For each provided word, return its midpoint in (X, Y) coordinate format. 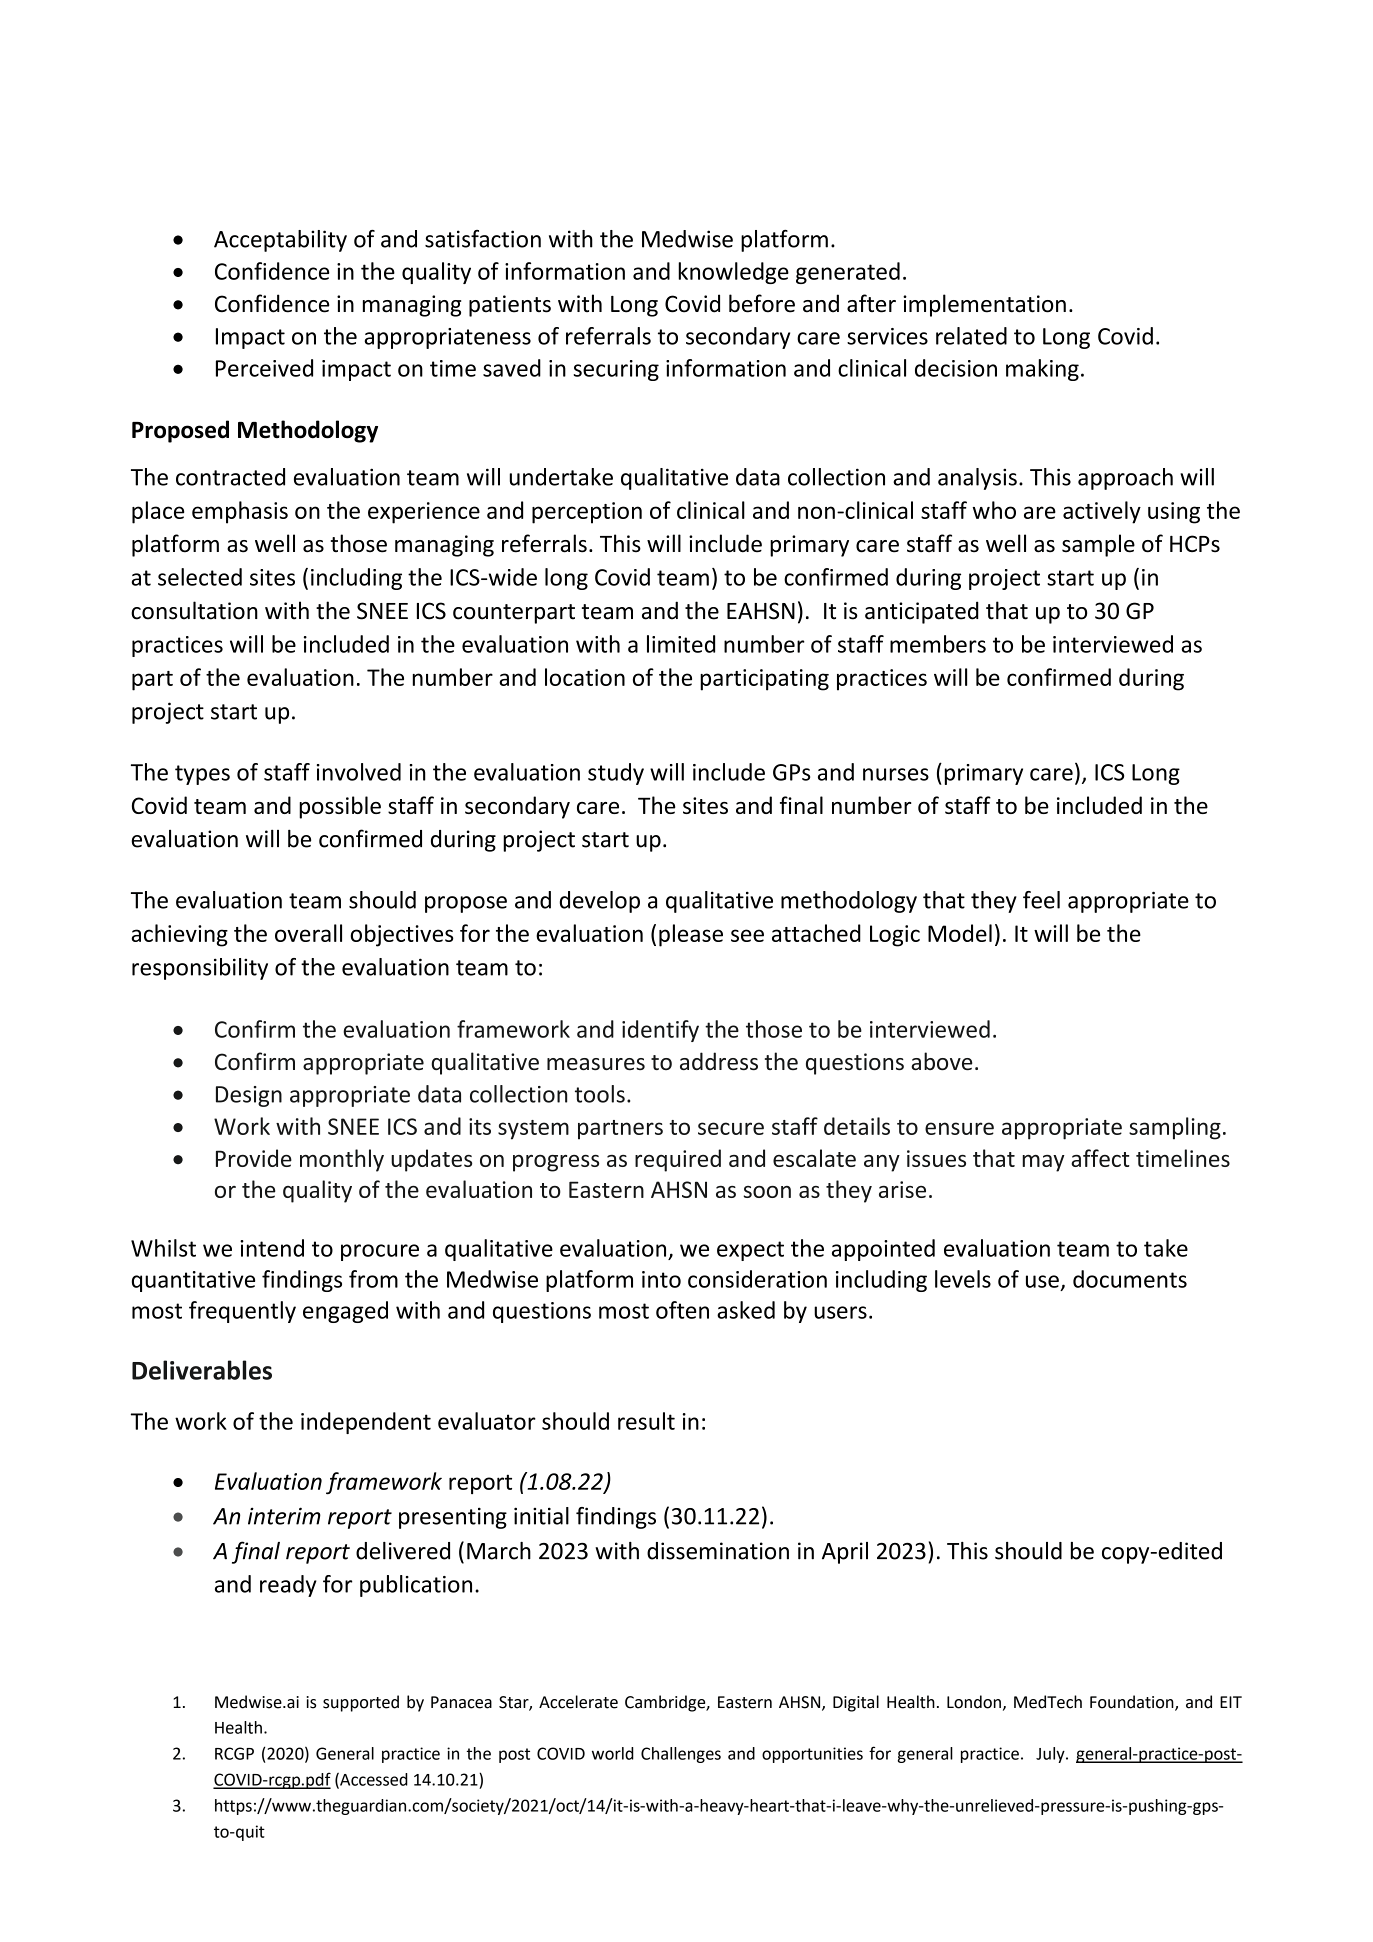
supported (361, 1703)
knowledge (733, 273)
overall (308, 933)
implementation (984, 305)
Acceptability (280, 241)
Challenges (681, 1755)
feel (1041, 900)
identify (660, 1031)
